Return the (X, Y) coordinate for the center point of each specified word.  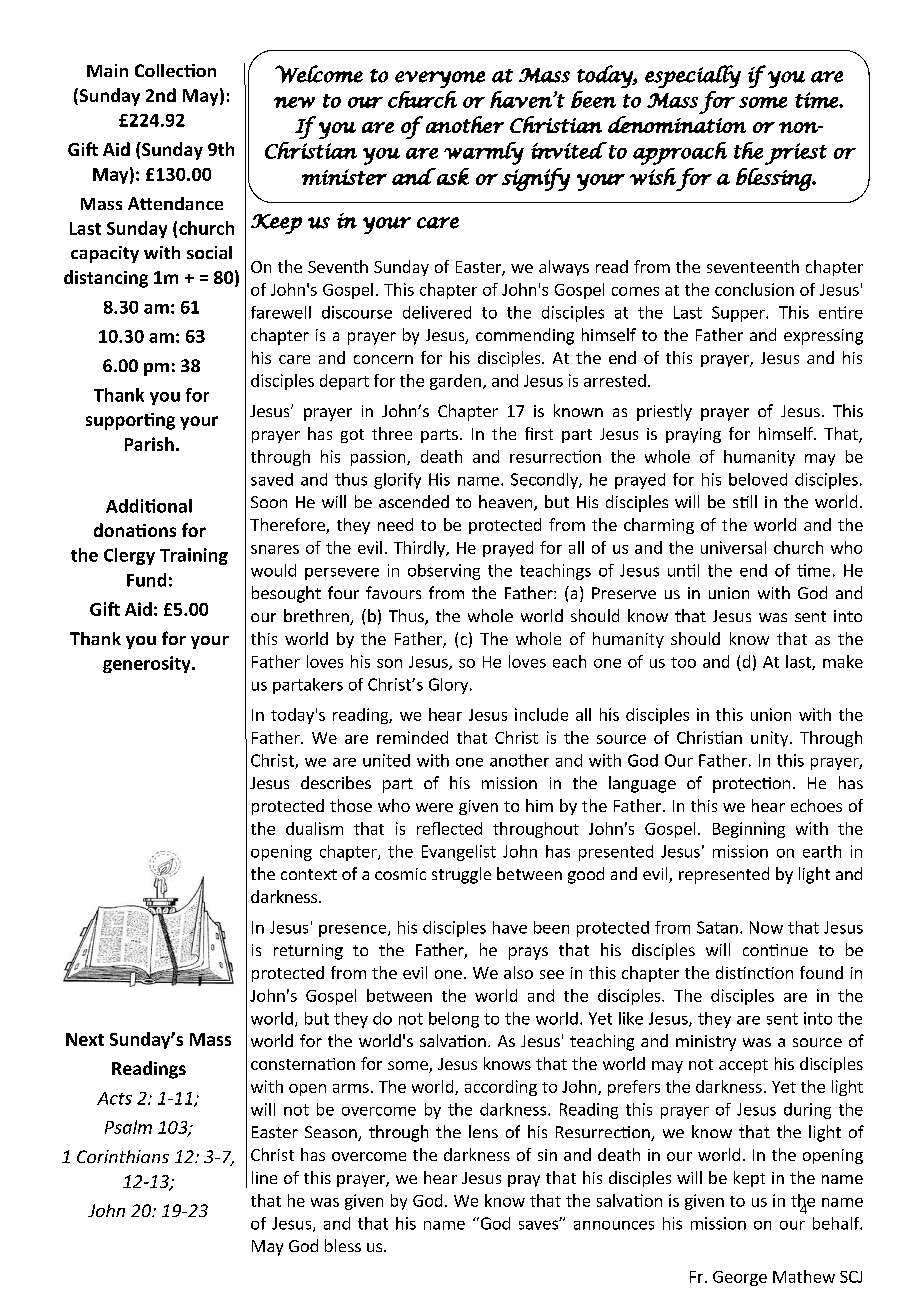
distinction (754, 972)
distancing (106, 279)
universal (733, 547)
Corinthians (123, 1156)
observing (444, 572)
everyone (440, 79)
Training (194, 556)
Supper (739, 314)
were (434, 807)
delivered (437, 312)
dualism (314, 828)
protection (751, 785)
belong (454, 1020)
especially (693, 76)
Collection (175, 70)
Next (85, 1039)
